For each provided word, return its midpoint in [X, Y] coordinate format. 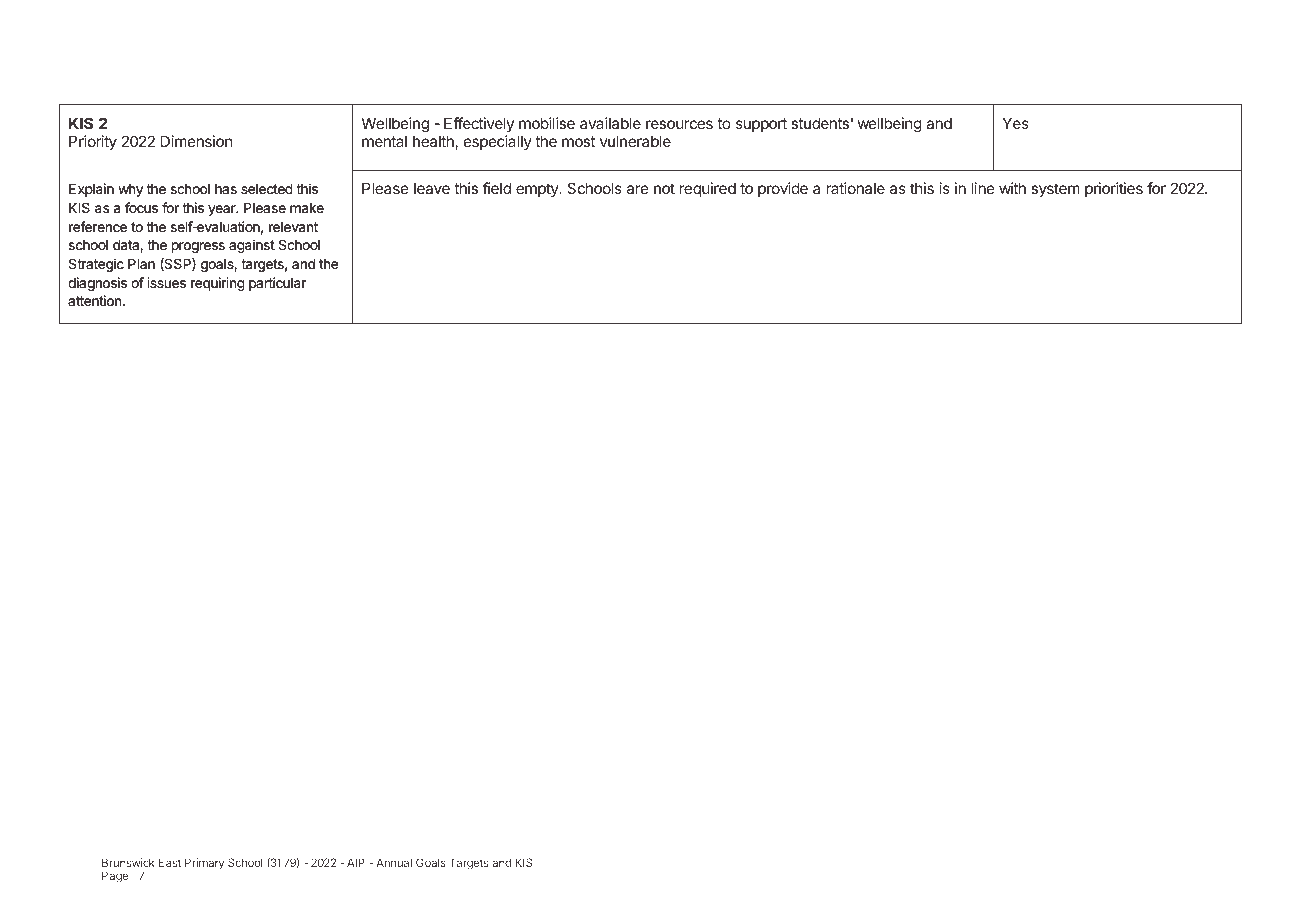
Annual [394, 862]
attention [96, 300]
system [1055, 190]
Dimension [197, 141]
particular [277, 284]
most [578, 141]
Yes [1016, 123]
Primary [204, 864]
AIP [356, 862]
